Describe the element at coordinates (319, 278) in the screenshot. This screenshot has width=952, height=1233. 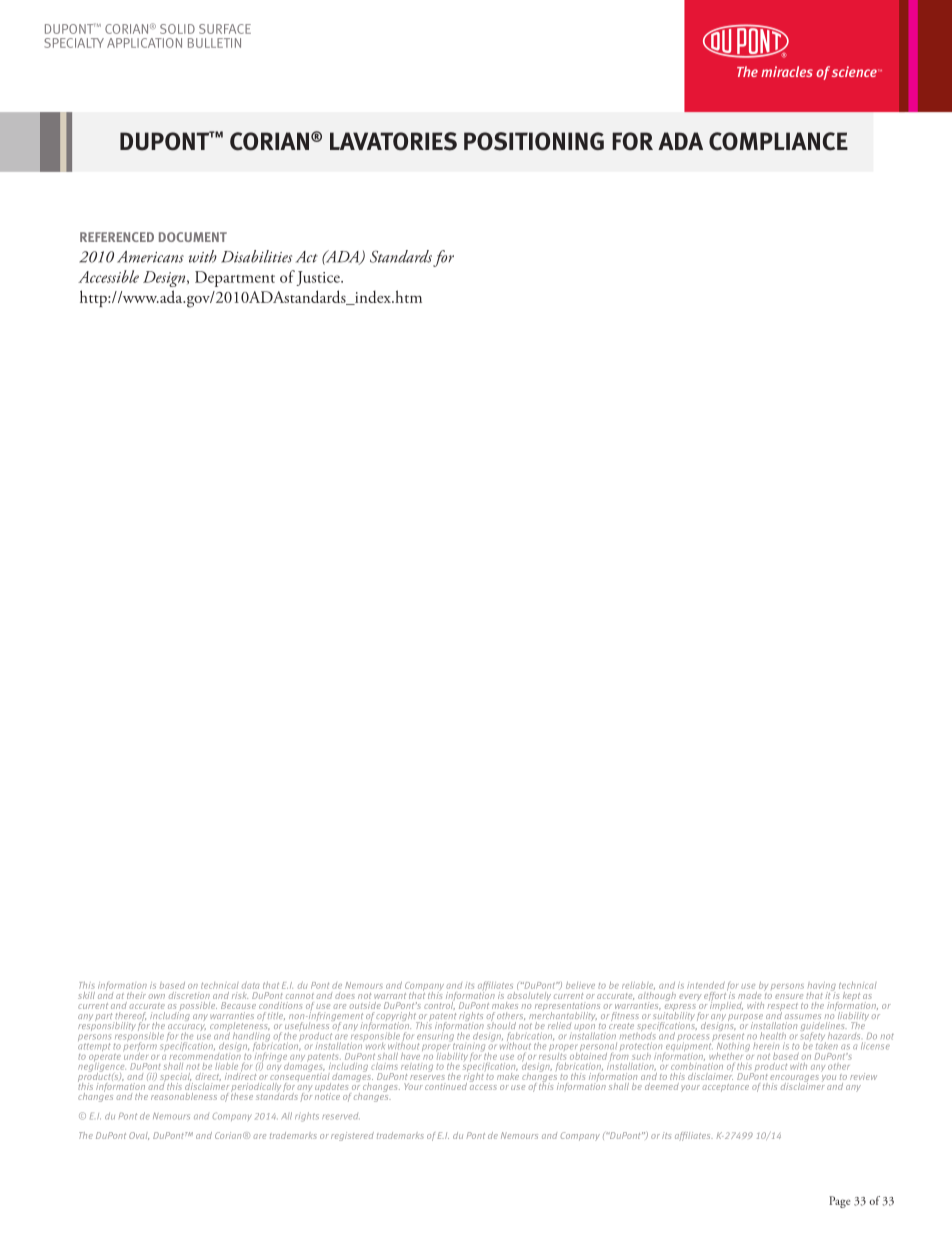
I see `Justice` at that location.
